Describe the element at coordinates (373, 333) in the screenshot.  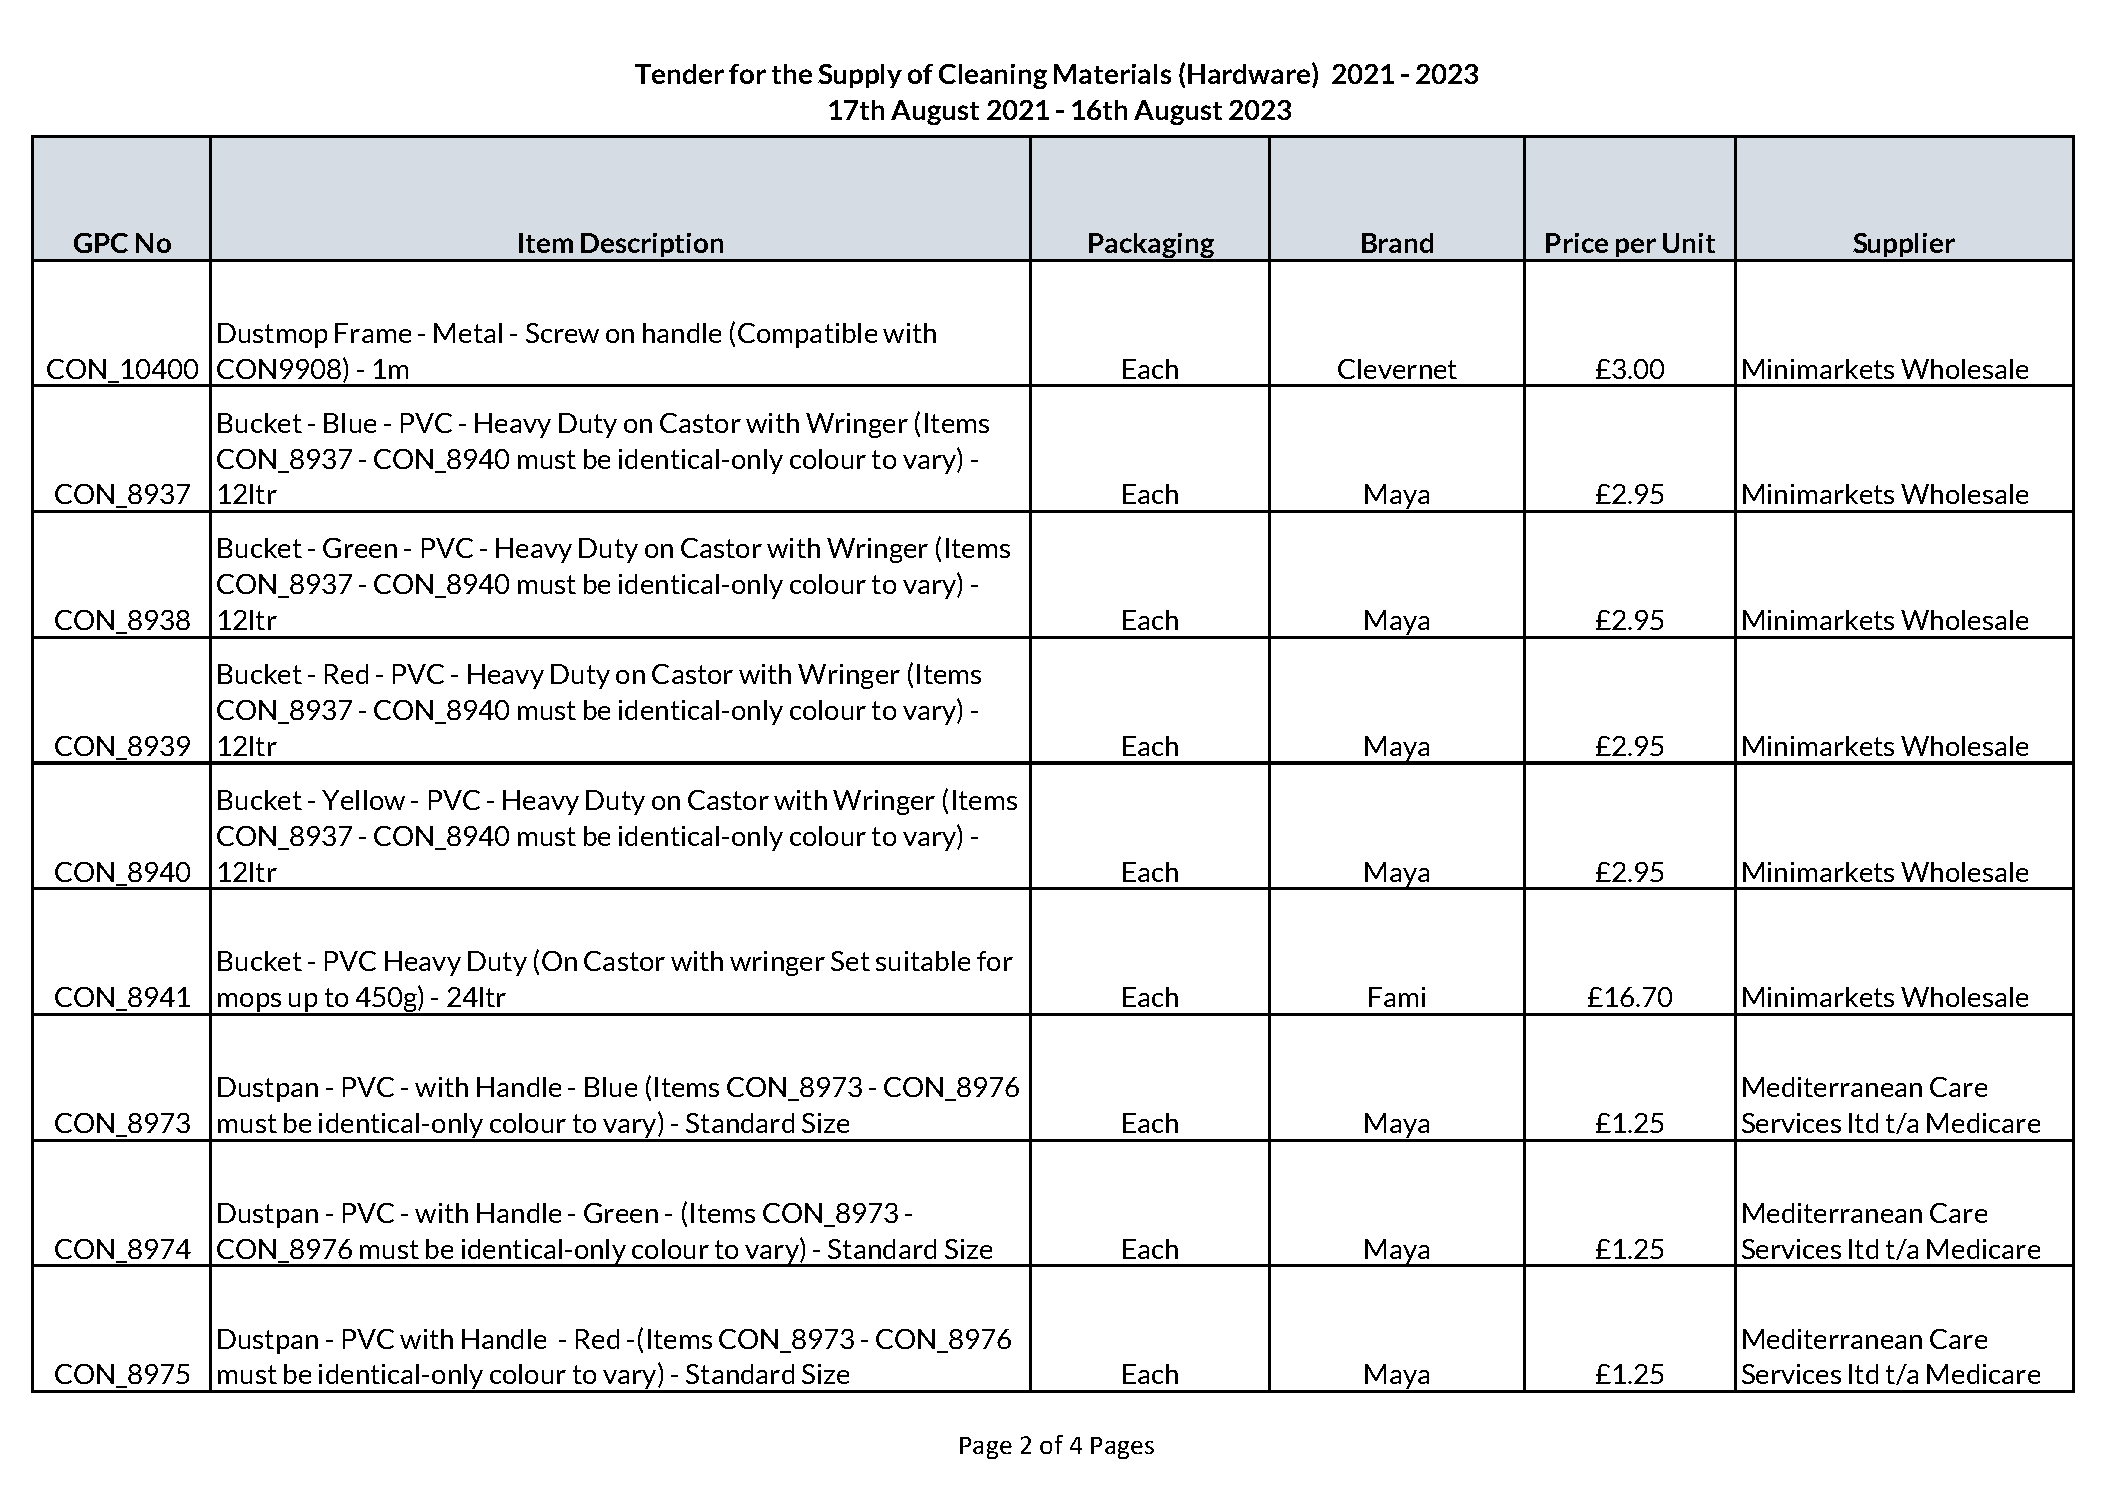
I see `Frame` at that location.
